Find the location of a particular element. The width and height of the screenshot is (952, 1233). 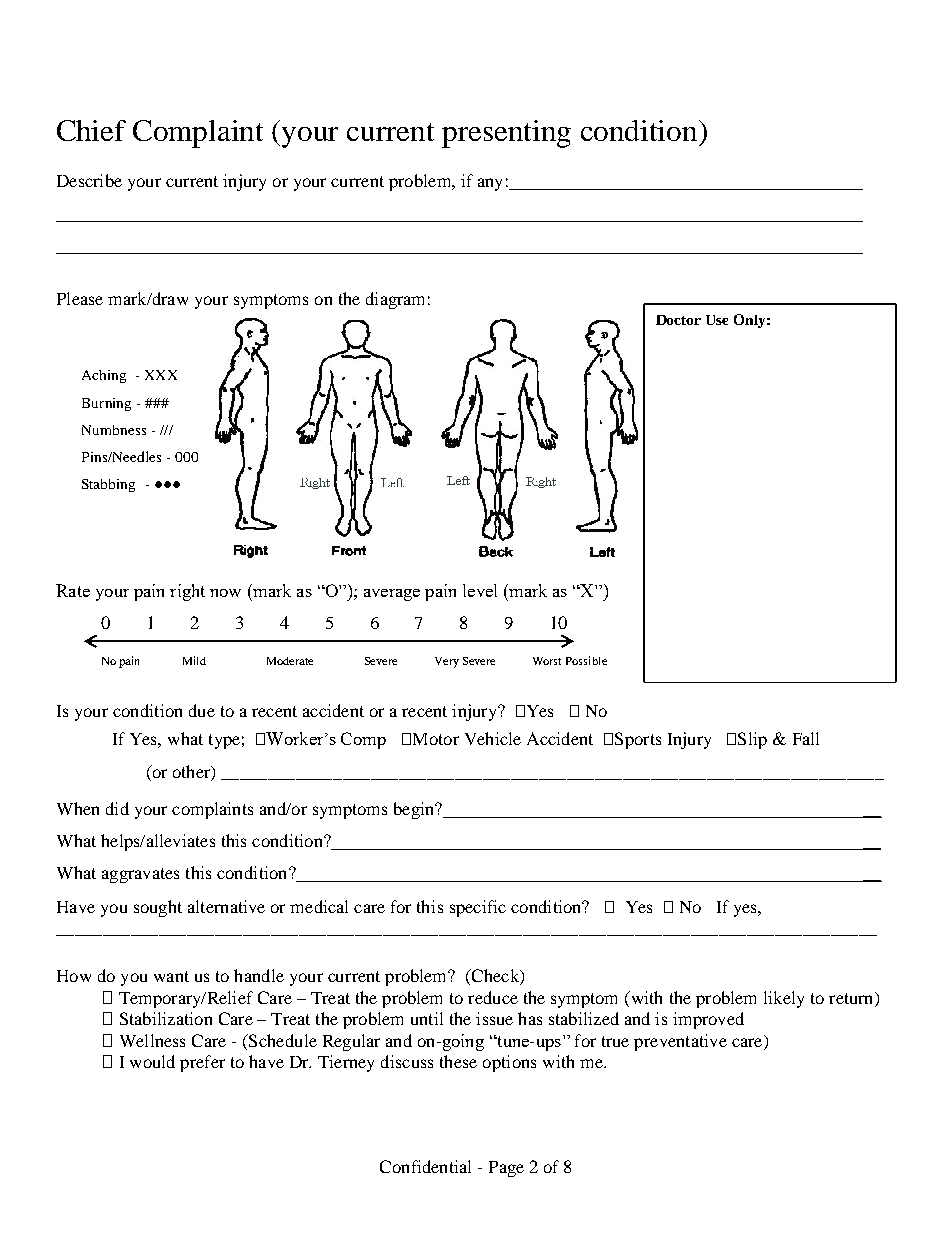

specific is located at coordinates (478, 908).
